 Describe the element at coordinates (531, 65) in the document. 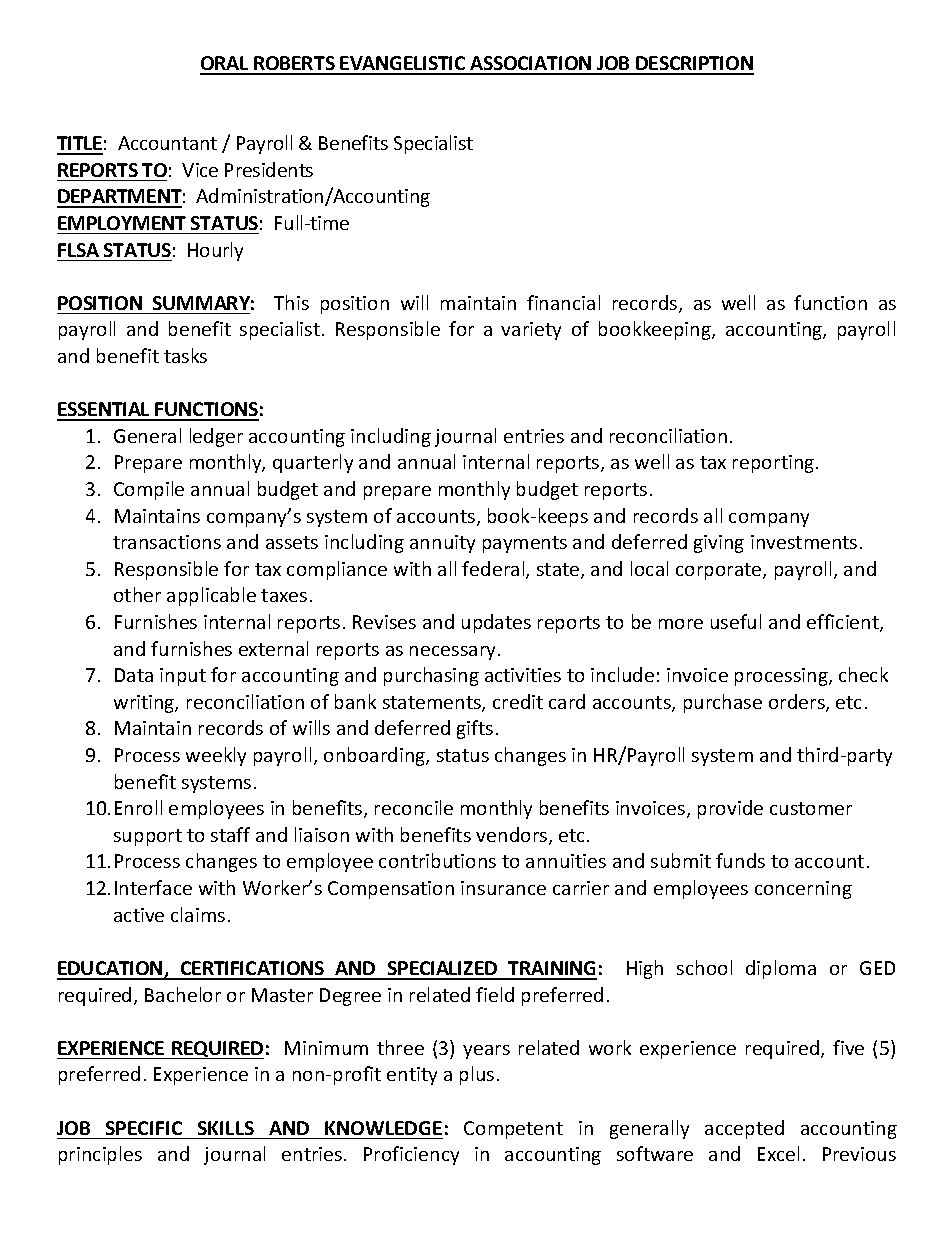

I see `ASSOCIATION` at that location.
